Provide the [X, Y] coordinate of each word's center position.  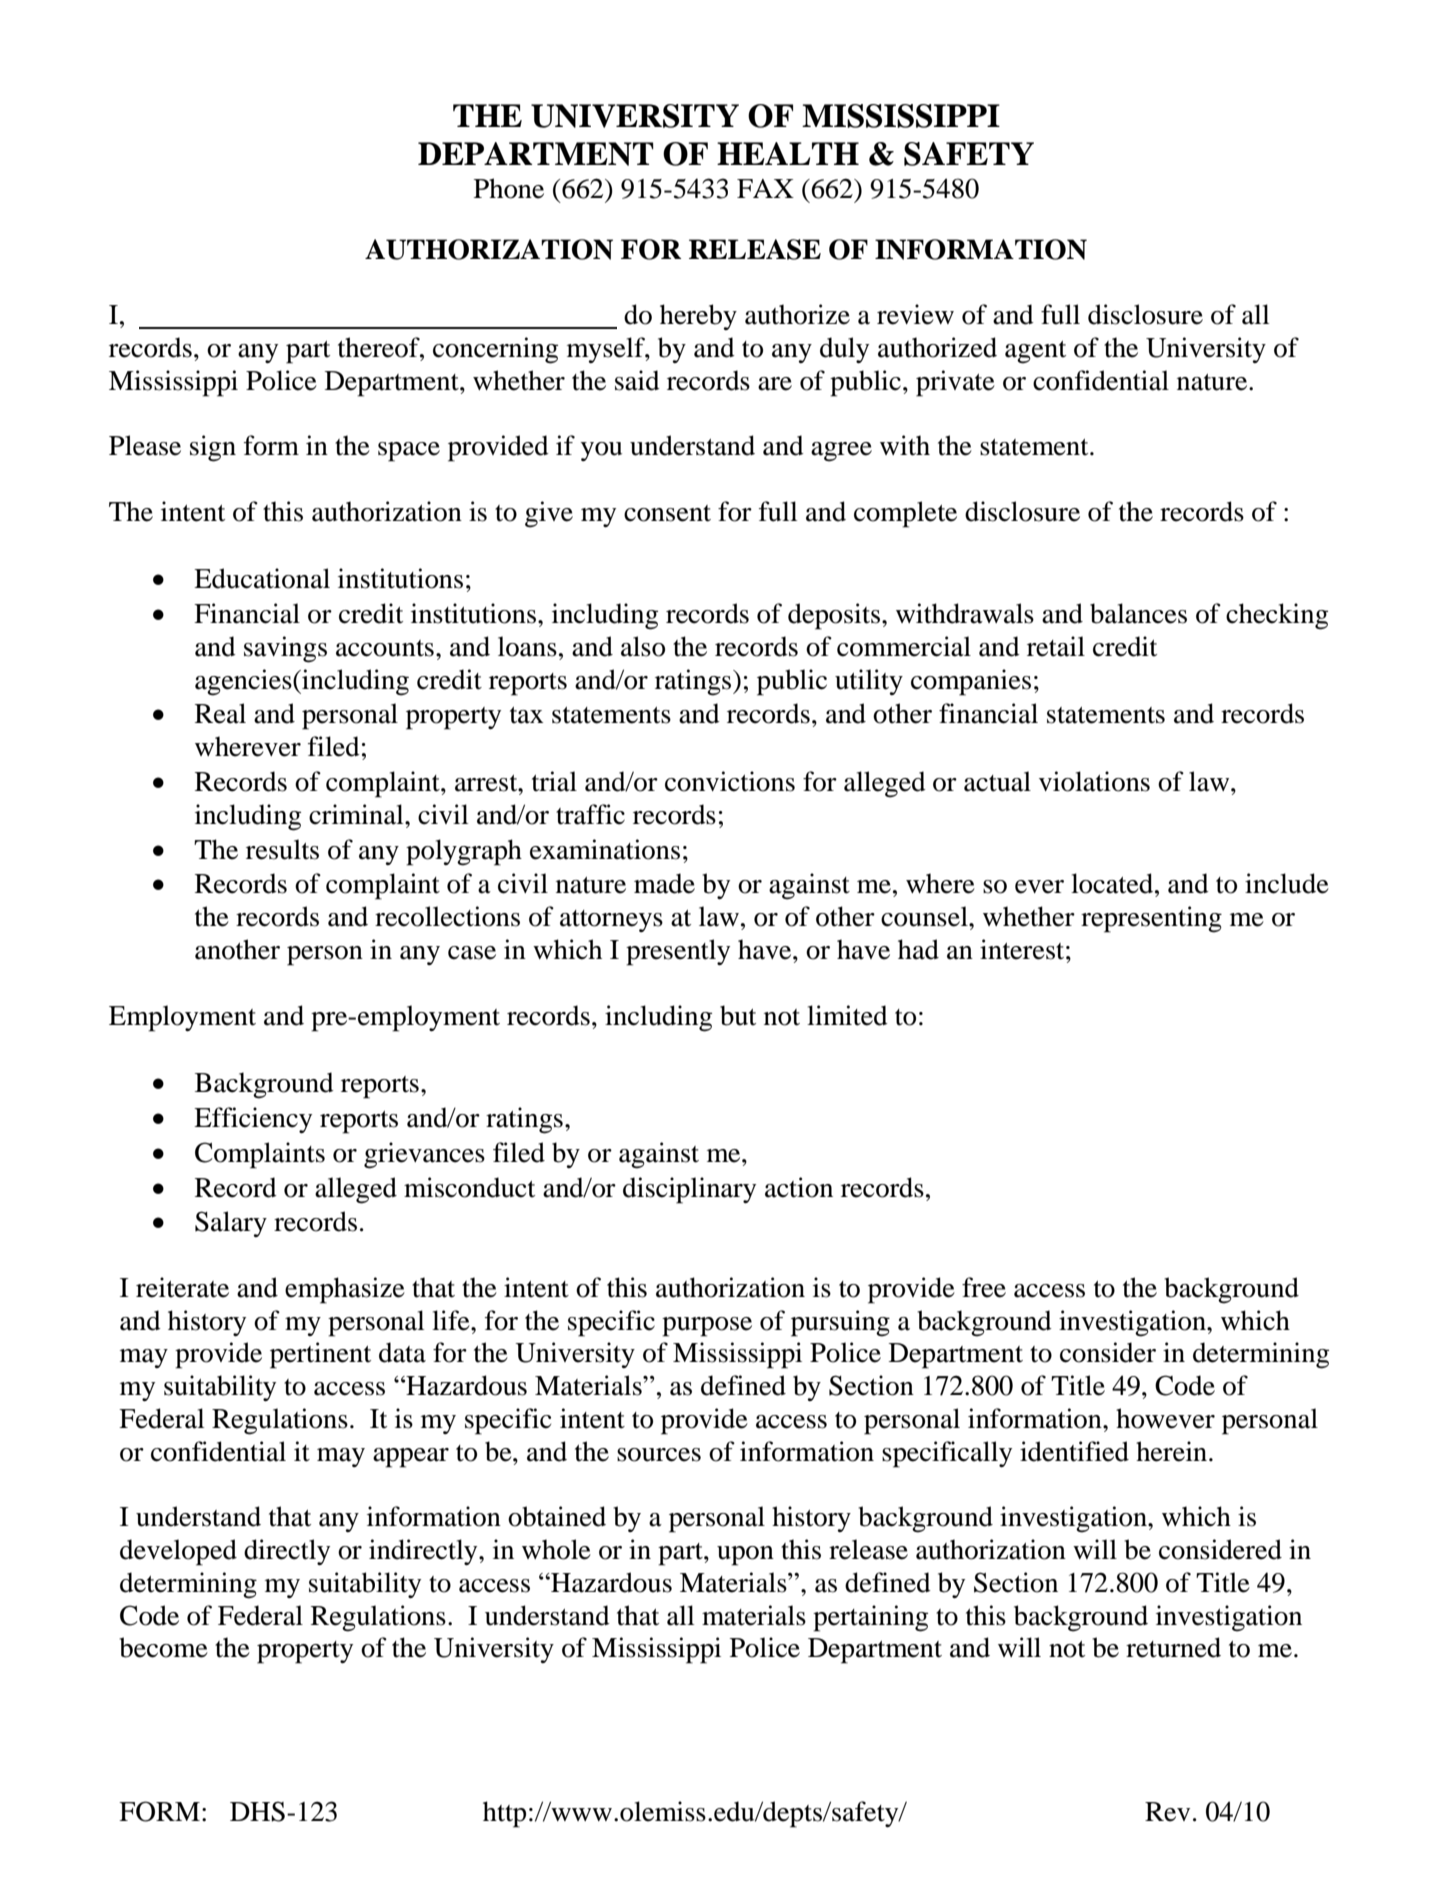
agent [1035, 352]
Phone [509, 188]
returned [1173, 1647]
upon [745, 1556]
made [664, 883]
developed [178, 1552]
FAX [765, 188]
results [282, 849]
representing [1151, 919]
